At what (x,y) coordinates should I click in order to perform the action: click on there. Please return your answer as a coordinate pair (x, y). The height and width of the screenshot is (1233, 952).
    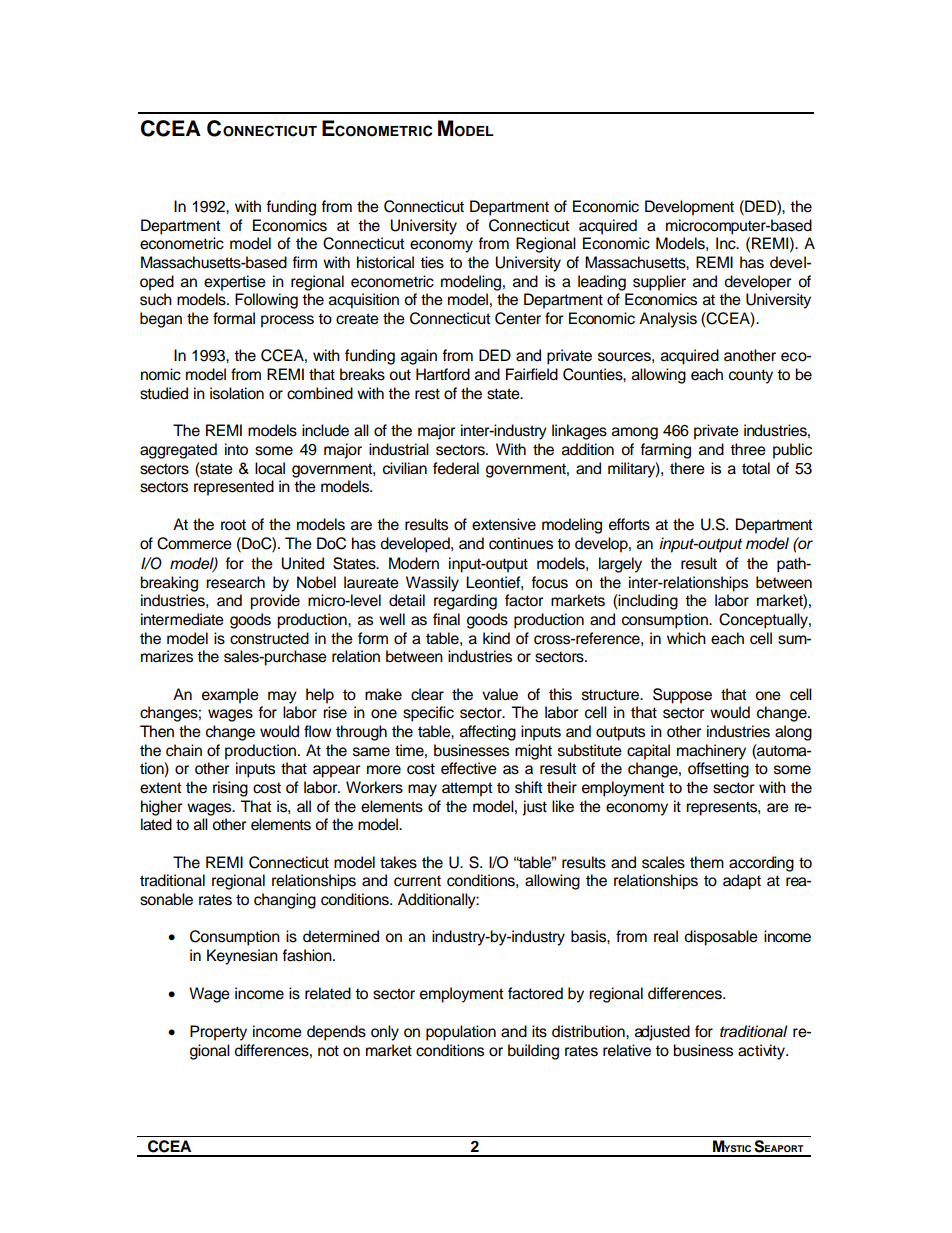
    Looking at the image, I should click on (687, 468).
